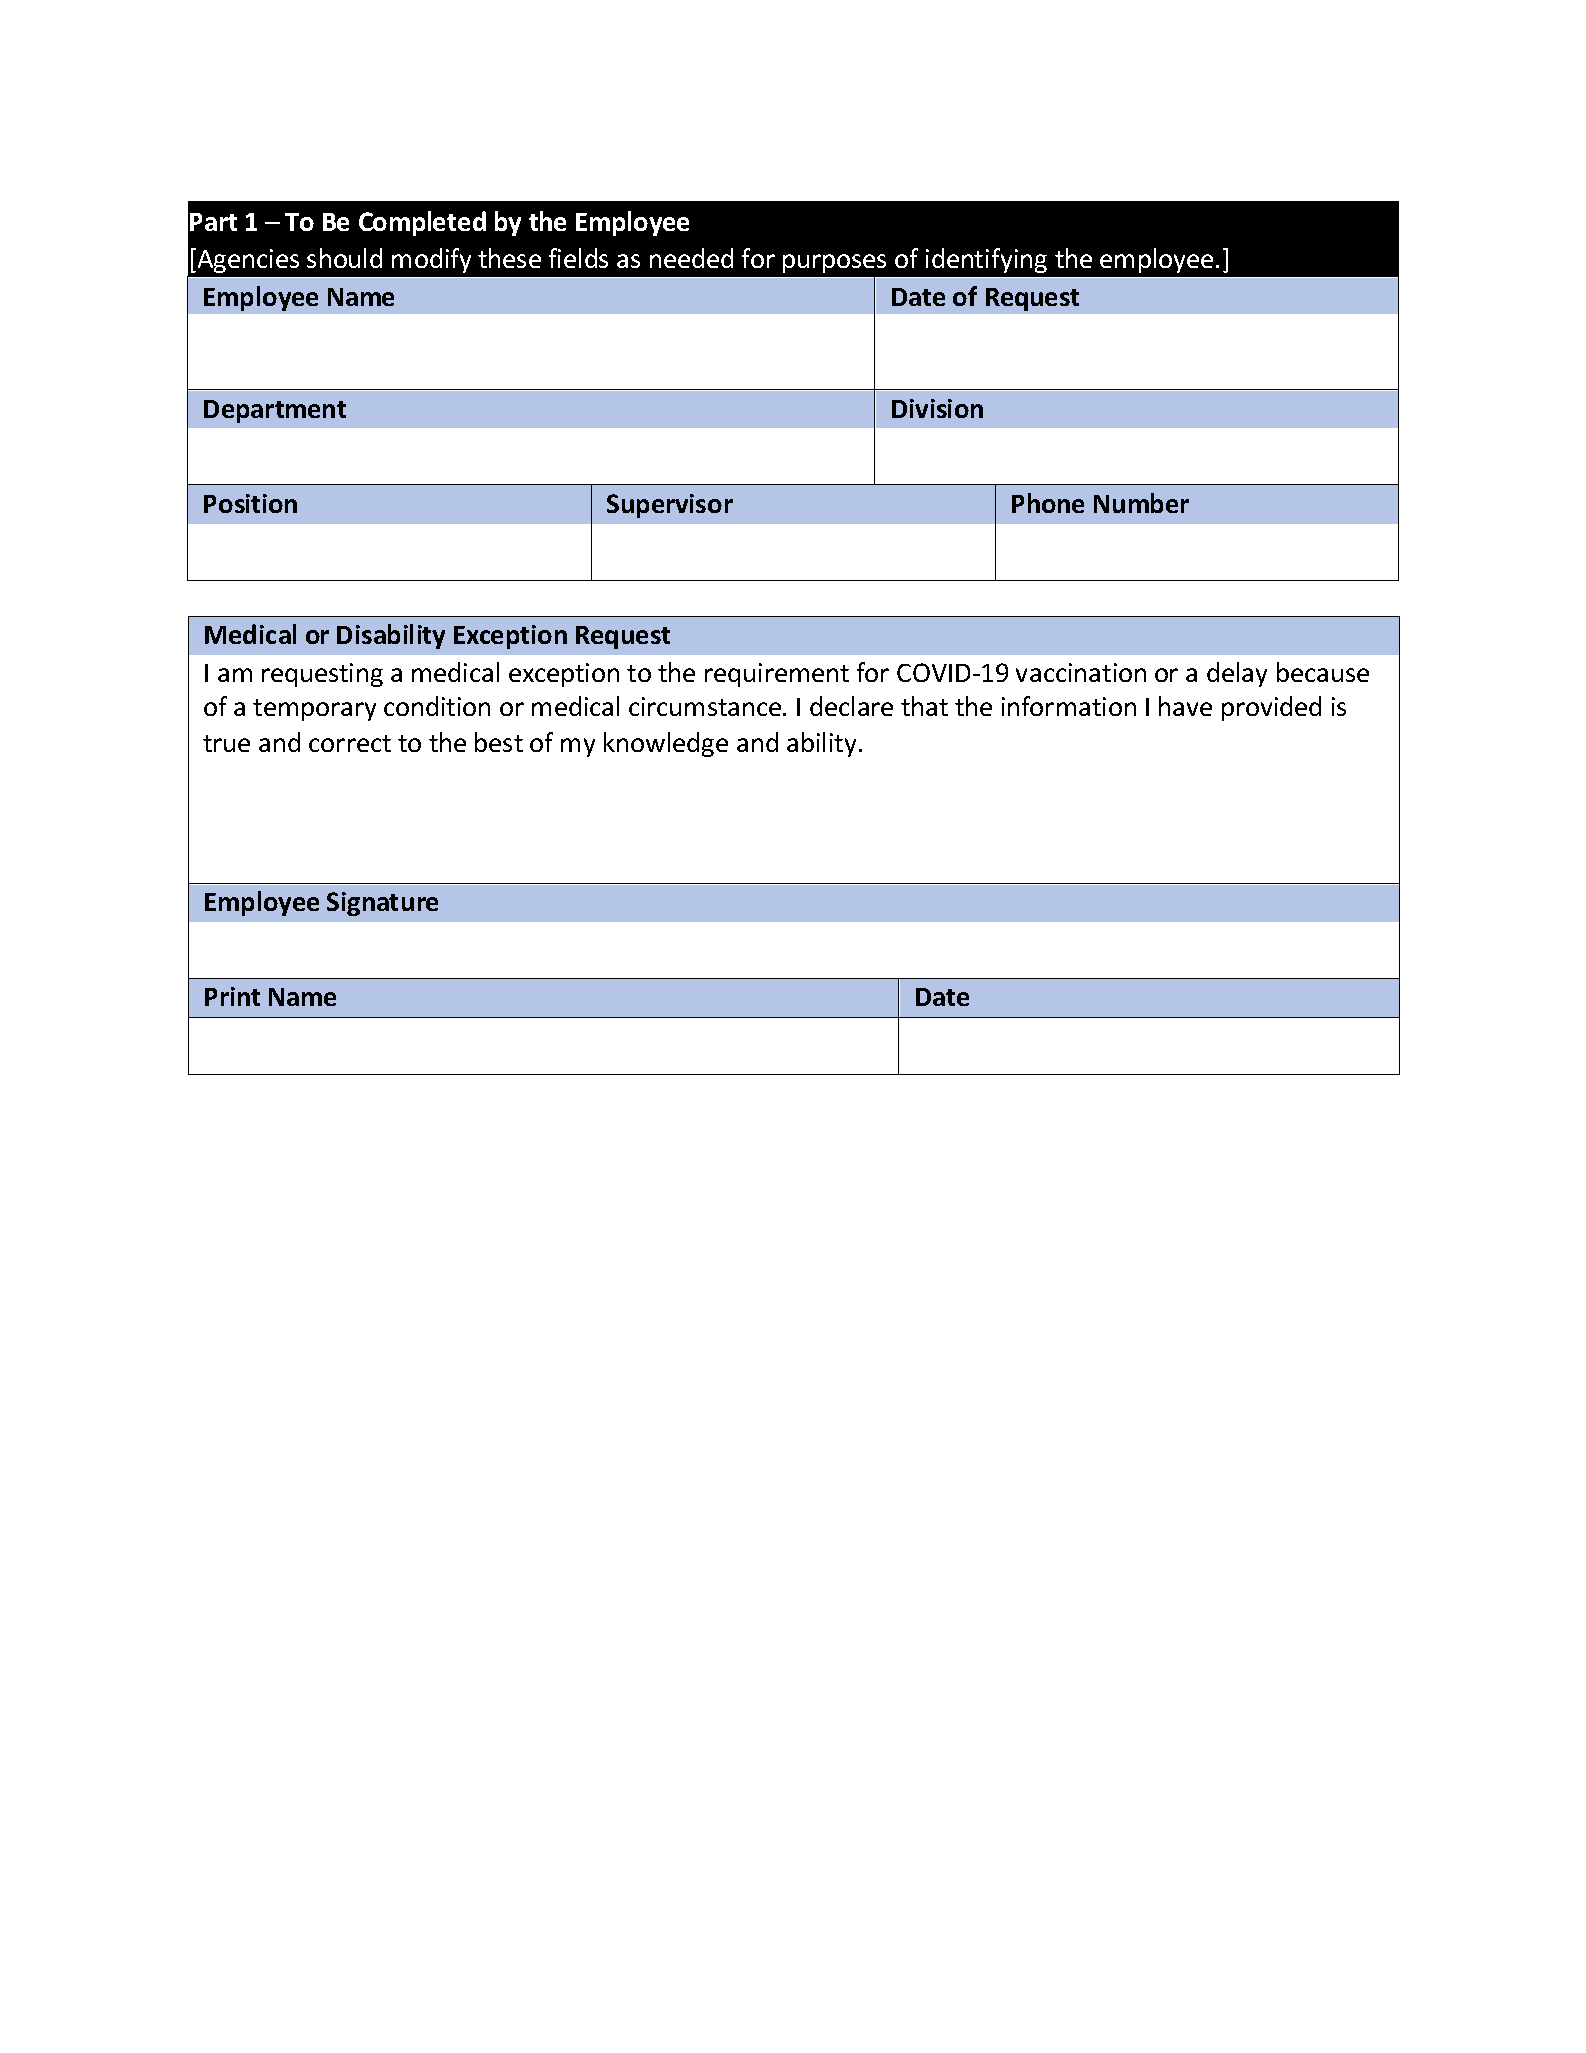  Describe the element at coordinates (232, 996) in the screenshot. I see `Print` at that location.
